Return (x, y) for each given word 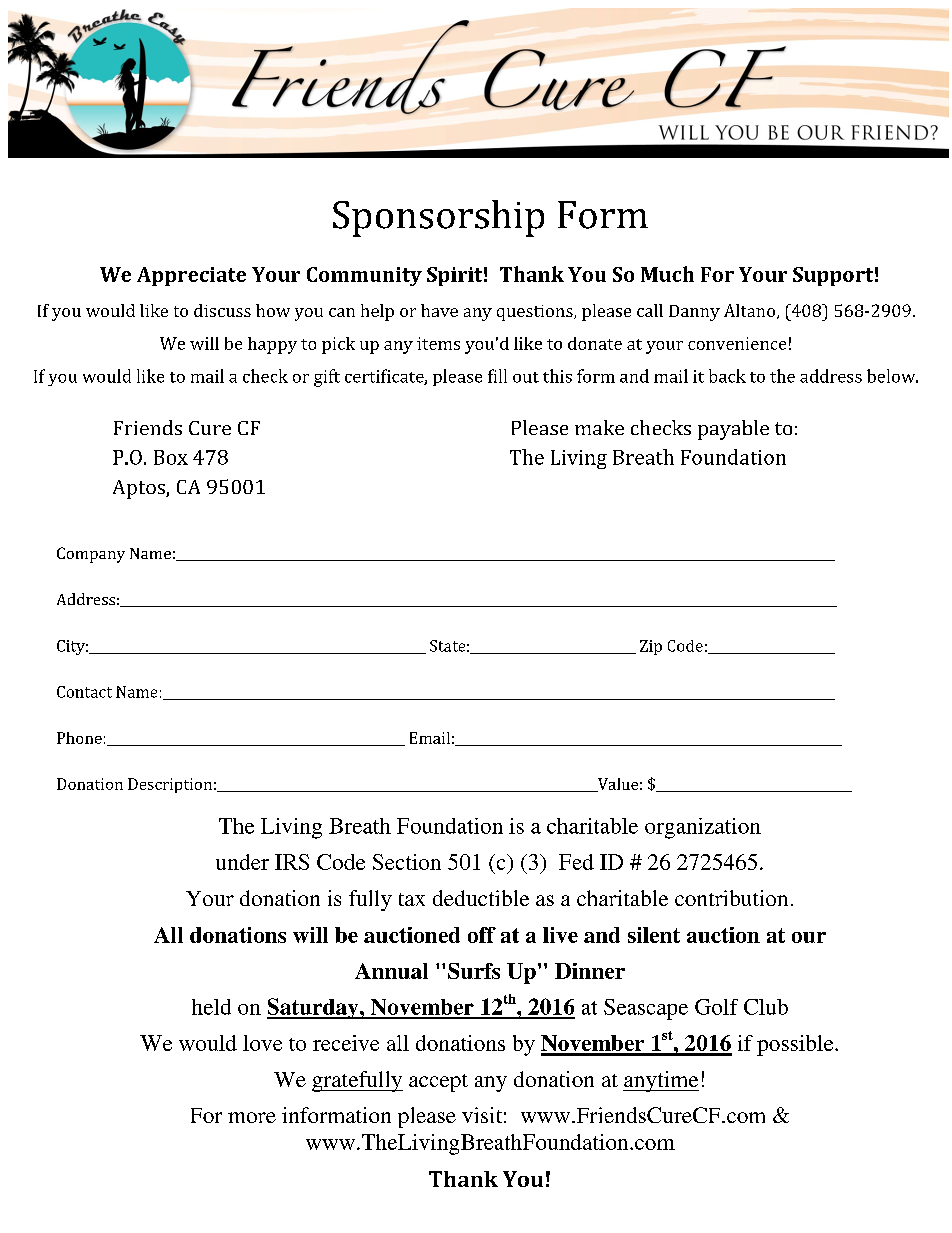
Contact (84, 692)
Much (667, 274)
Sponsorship (438, 218)
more (252, 1117)
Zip (651, 647)
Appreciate (191, 276)
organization (703, 828)
